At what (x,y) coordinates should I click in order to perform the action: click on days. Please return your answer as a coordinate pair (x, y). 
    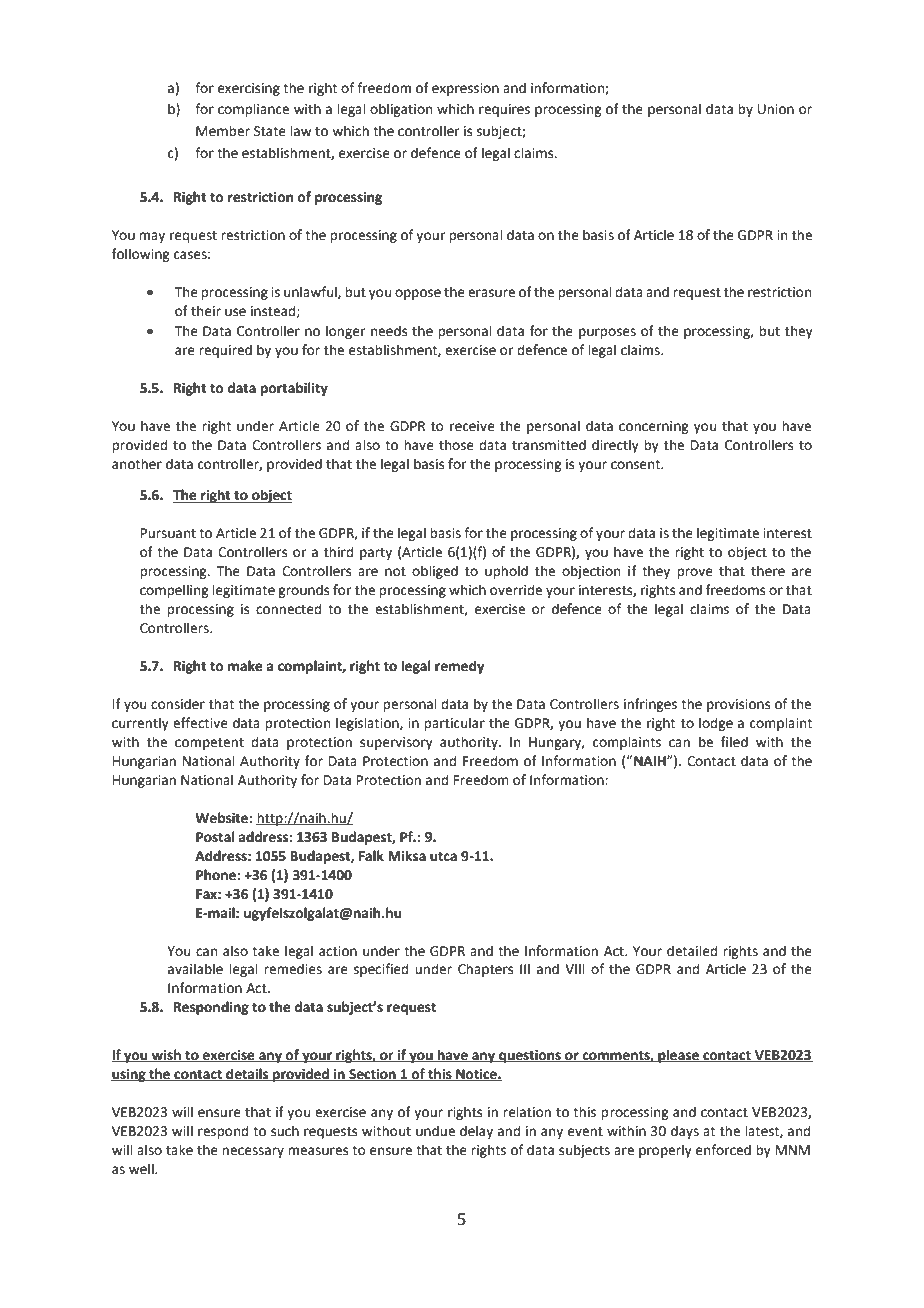
    Looking at the image, I should click on (685, 1132).
